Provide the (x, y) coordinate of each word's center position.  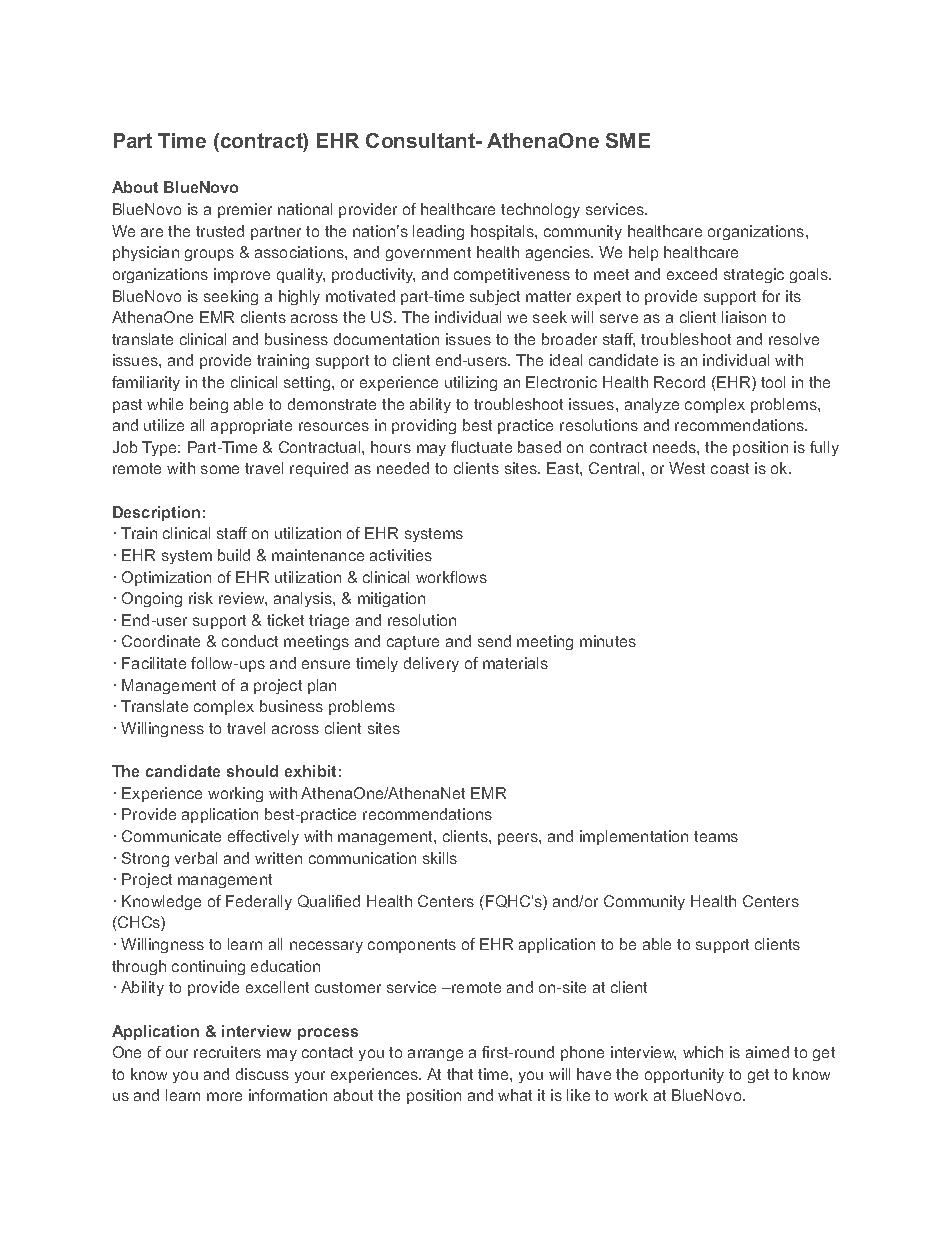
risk (201, 598)
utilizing (471, 383)
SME (628, 140)
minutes (608, 641)
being (209, 405)
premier (245, 210)
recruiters (227, 1052)
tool (773, 382)
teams (716, 836)
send (494, 641)
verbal (196, 858)
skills (440, 858)
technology (540, 210)
